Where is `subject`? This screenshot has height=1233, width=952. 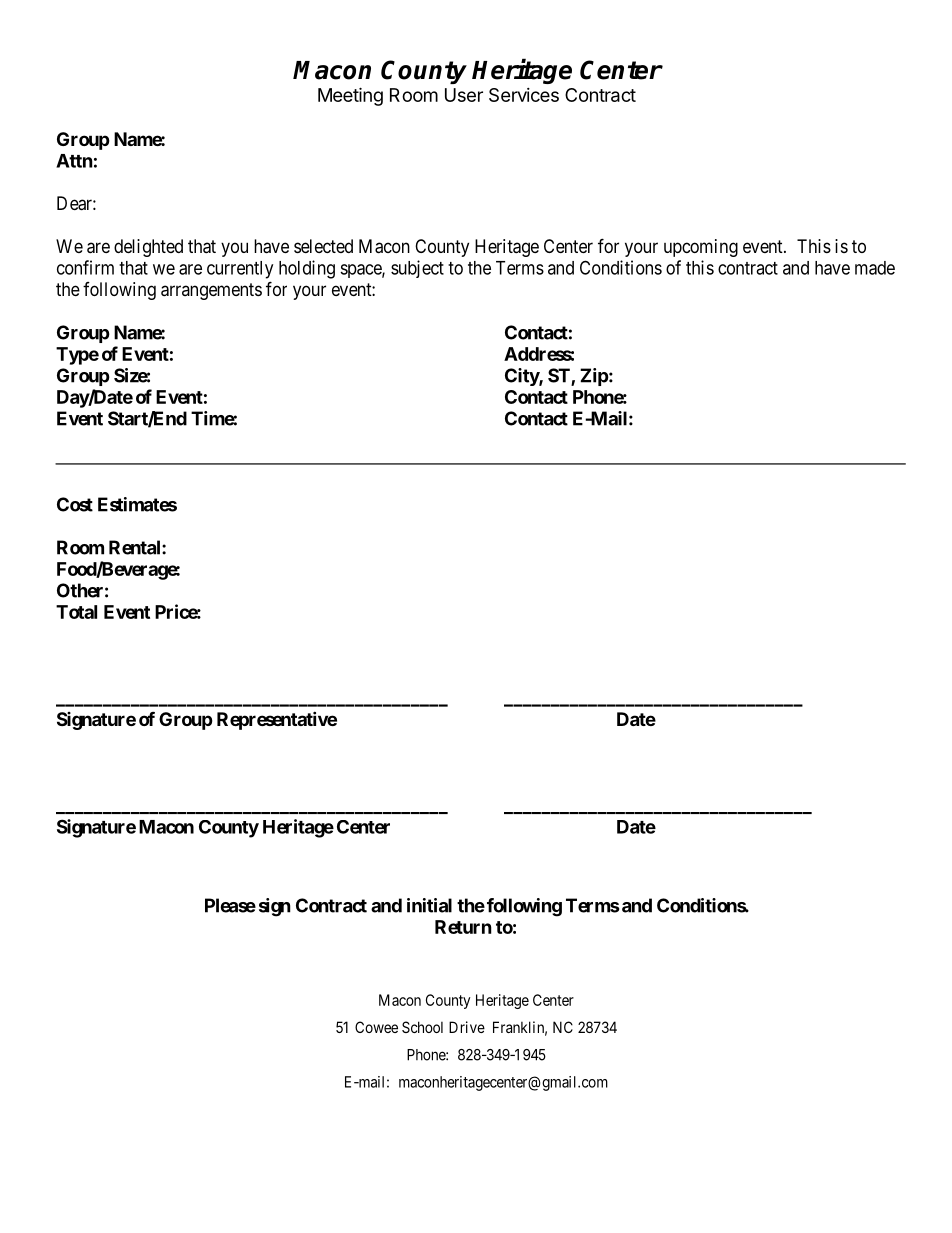 subject is located at coordinates (417, 269).
